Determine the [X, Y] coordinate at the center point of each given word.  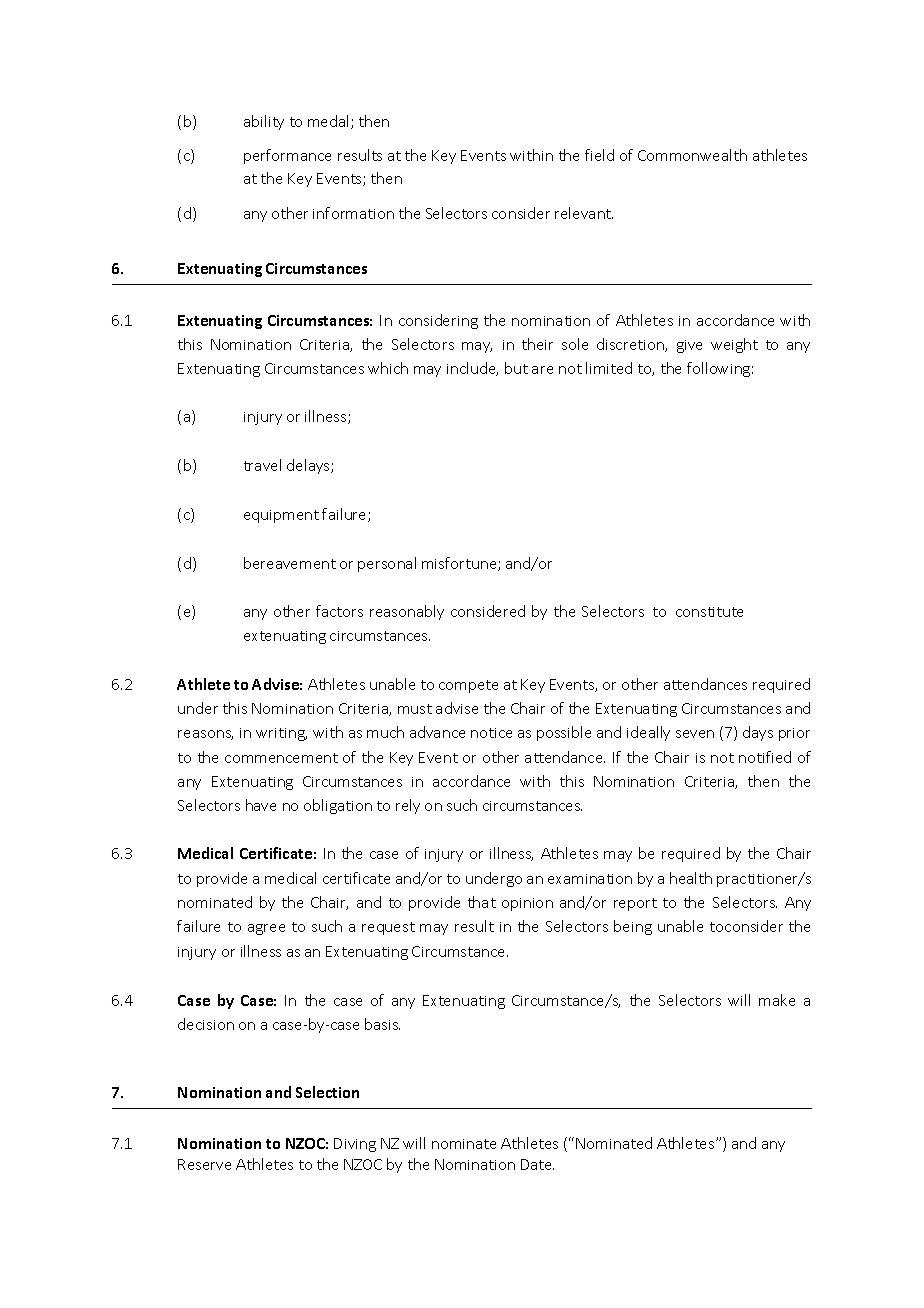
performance [287, 156]
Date [537, 1164]
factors [339, 611]
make [777, 1000]
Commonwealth [692, 155]
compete [468, 686]
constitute [709, 612]
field [599, 155]
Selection [327, 1092]
